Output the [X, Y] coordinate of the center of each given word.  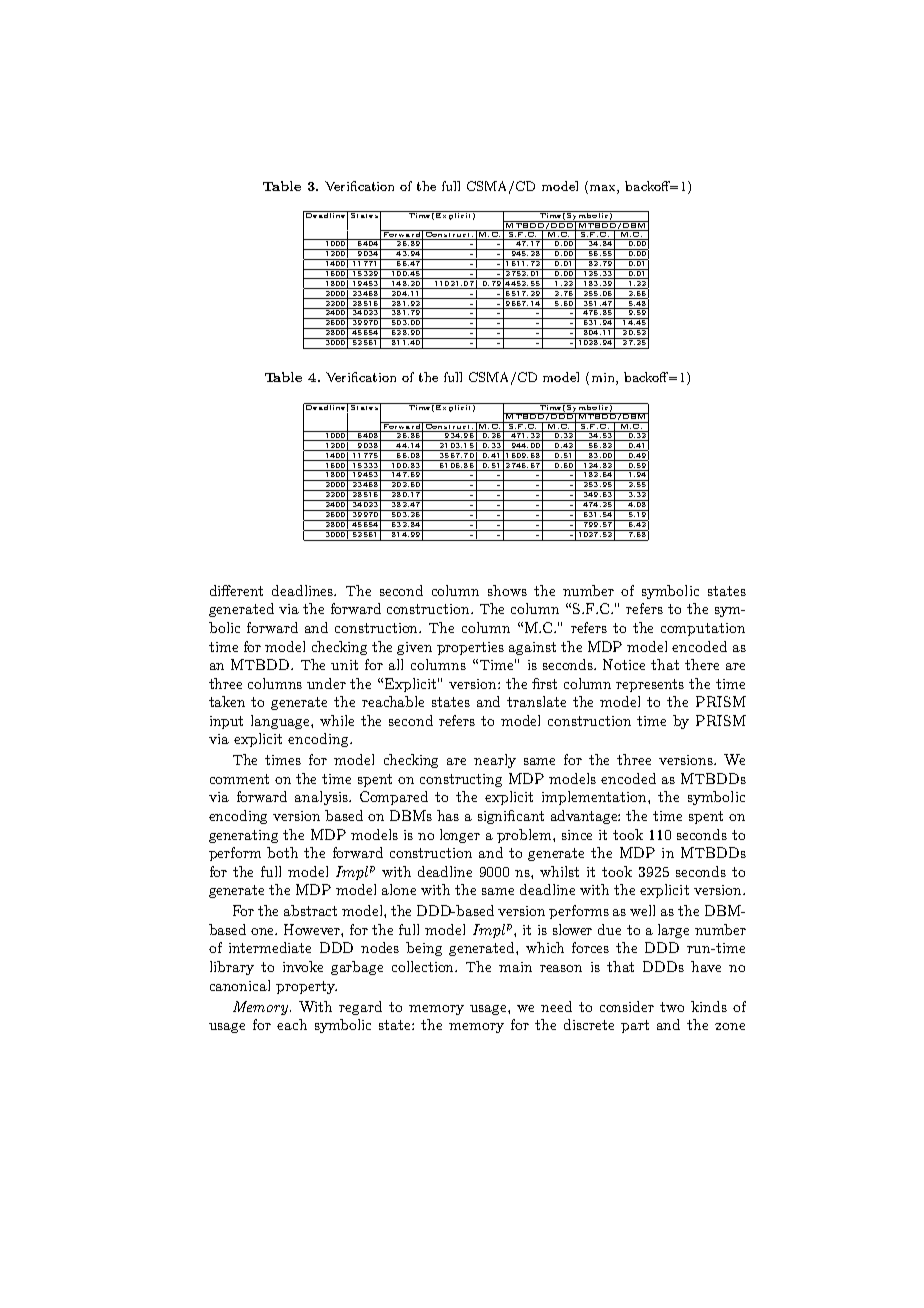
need [556, 1006]
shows [507, 590]
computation [703, 629]
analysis [322, 798]
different [236, 590]
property [306, 987]
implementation [595, 798]
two [672, 1007]
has [448, 815]
